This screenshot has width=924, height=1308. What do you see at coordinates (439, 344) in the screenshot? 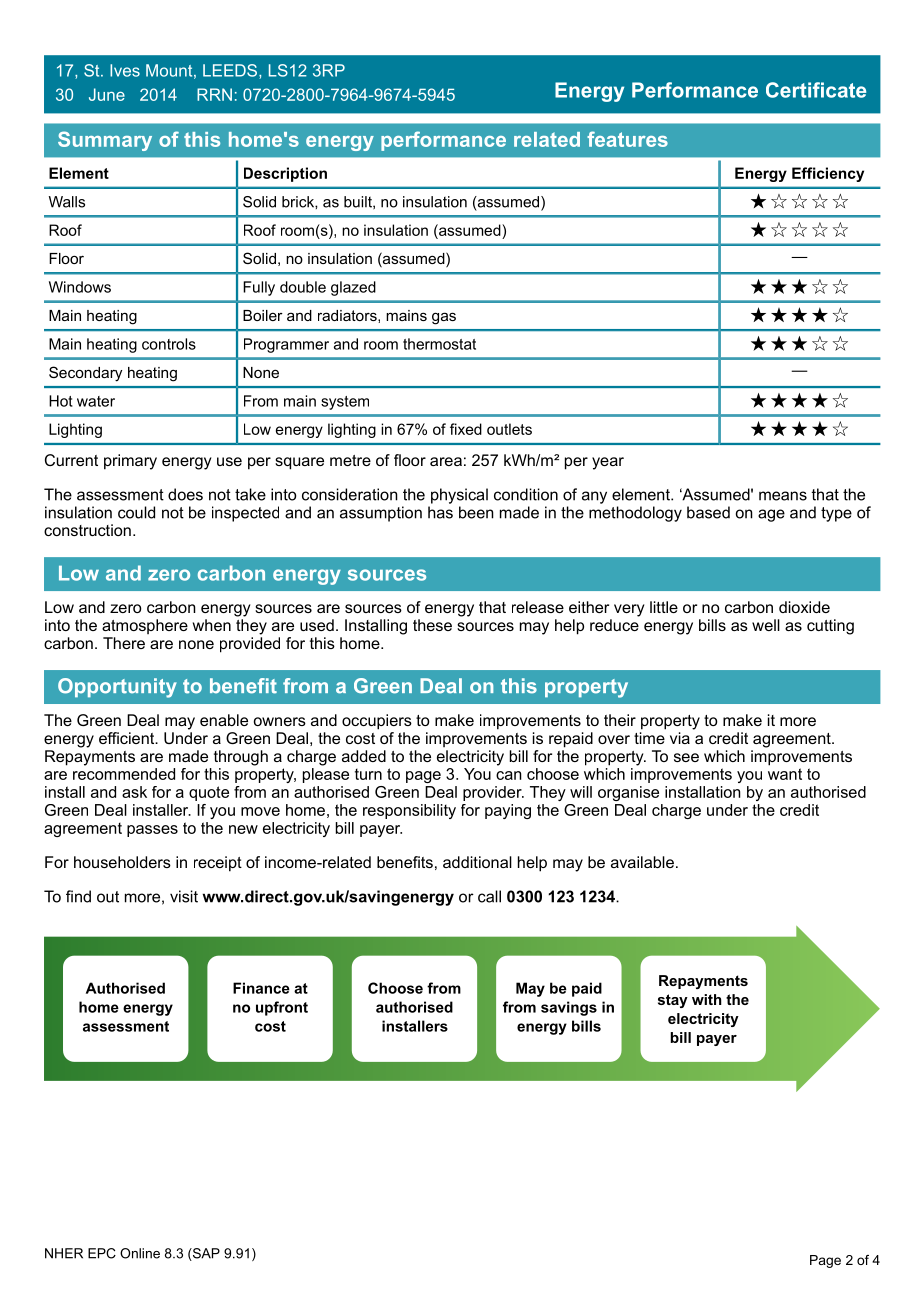
I see `thermostat` at bounding box center [439, 344].
